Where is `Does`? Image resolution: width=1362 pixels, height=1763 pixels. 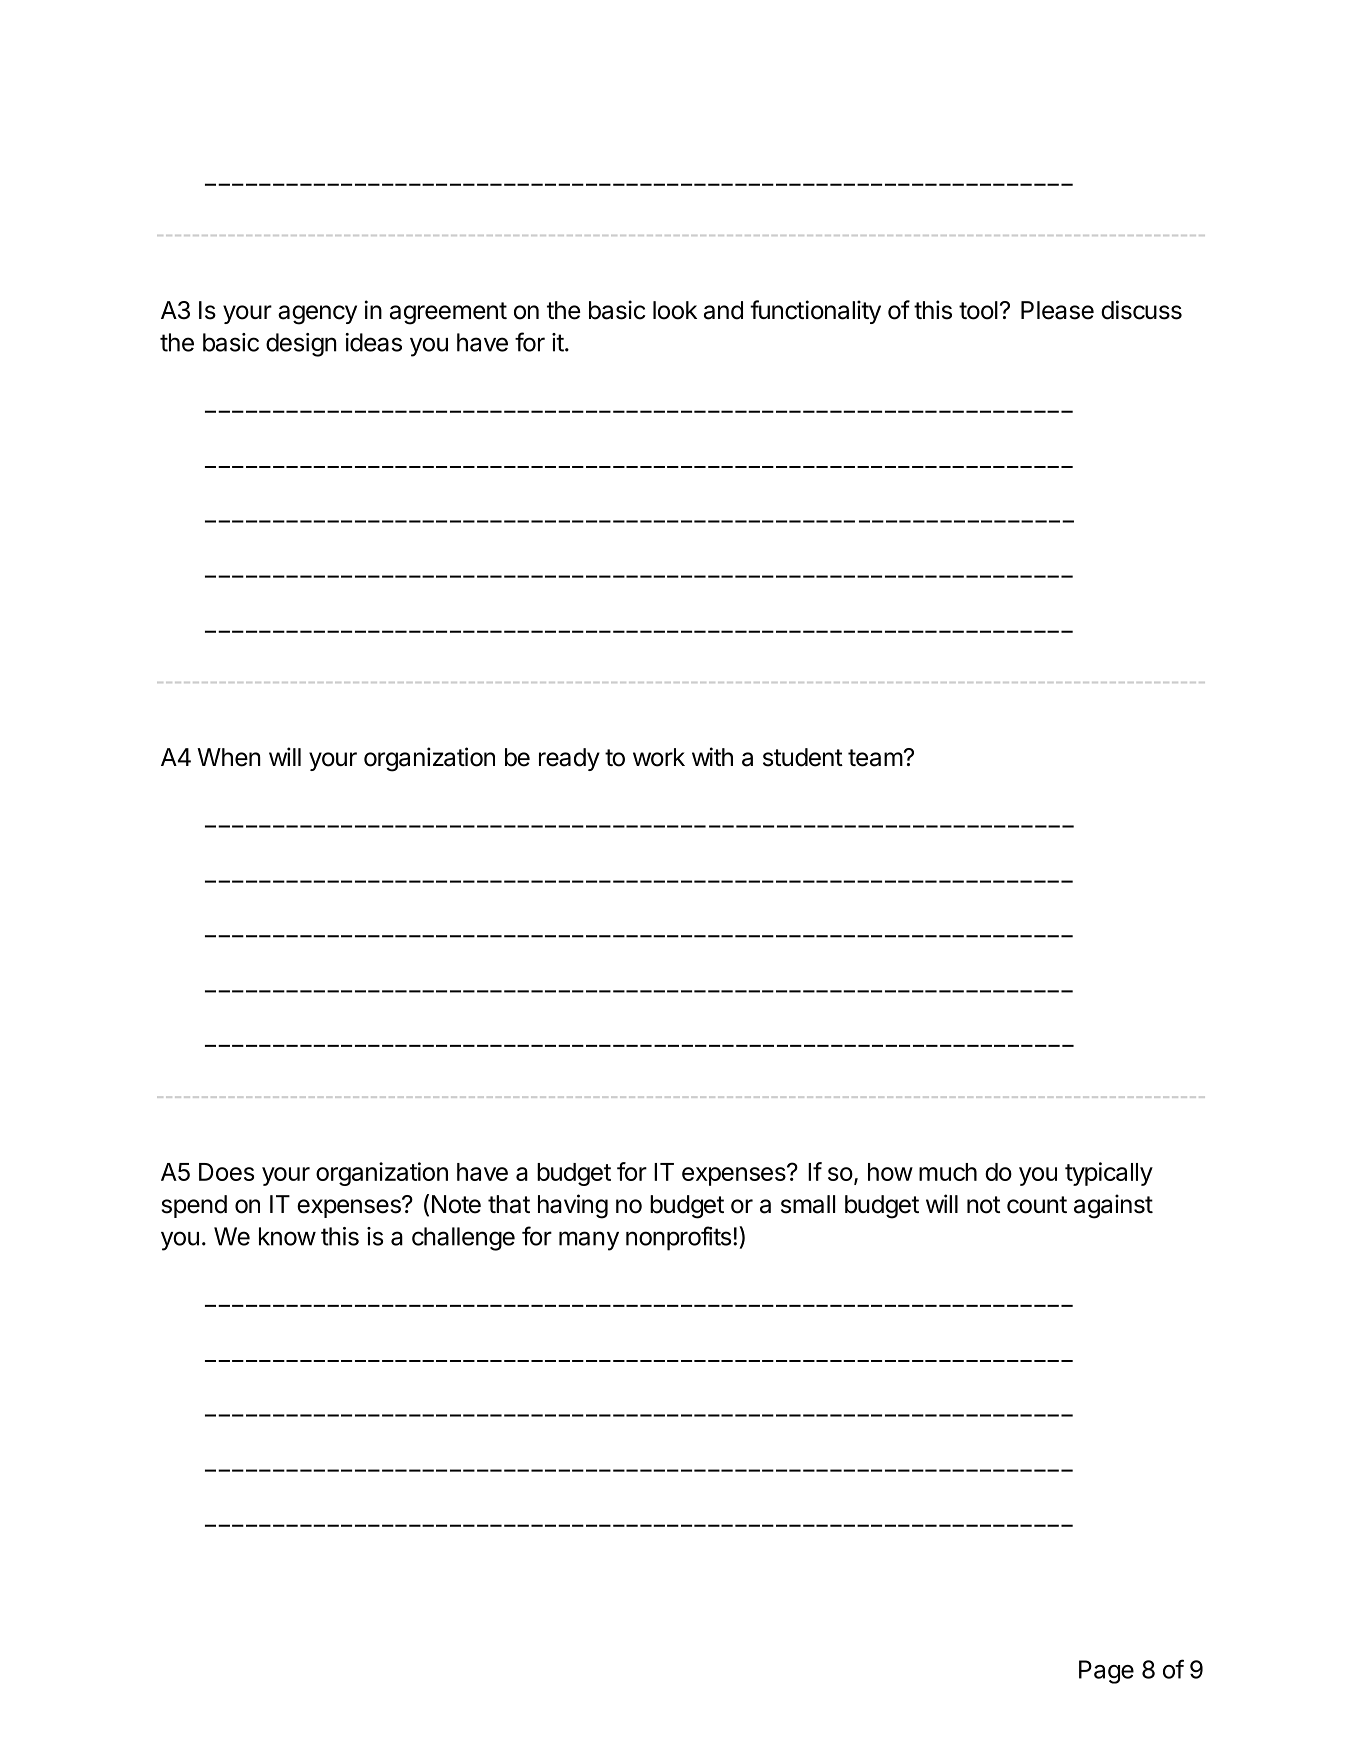 Does is located at coordinates (226, 1172).
